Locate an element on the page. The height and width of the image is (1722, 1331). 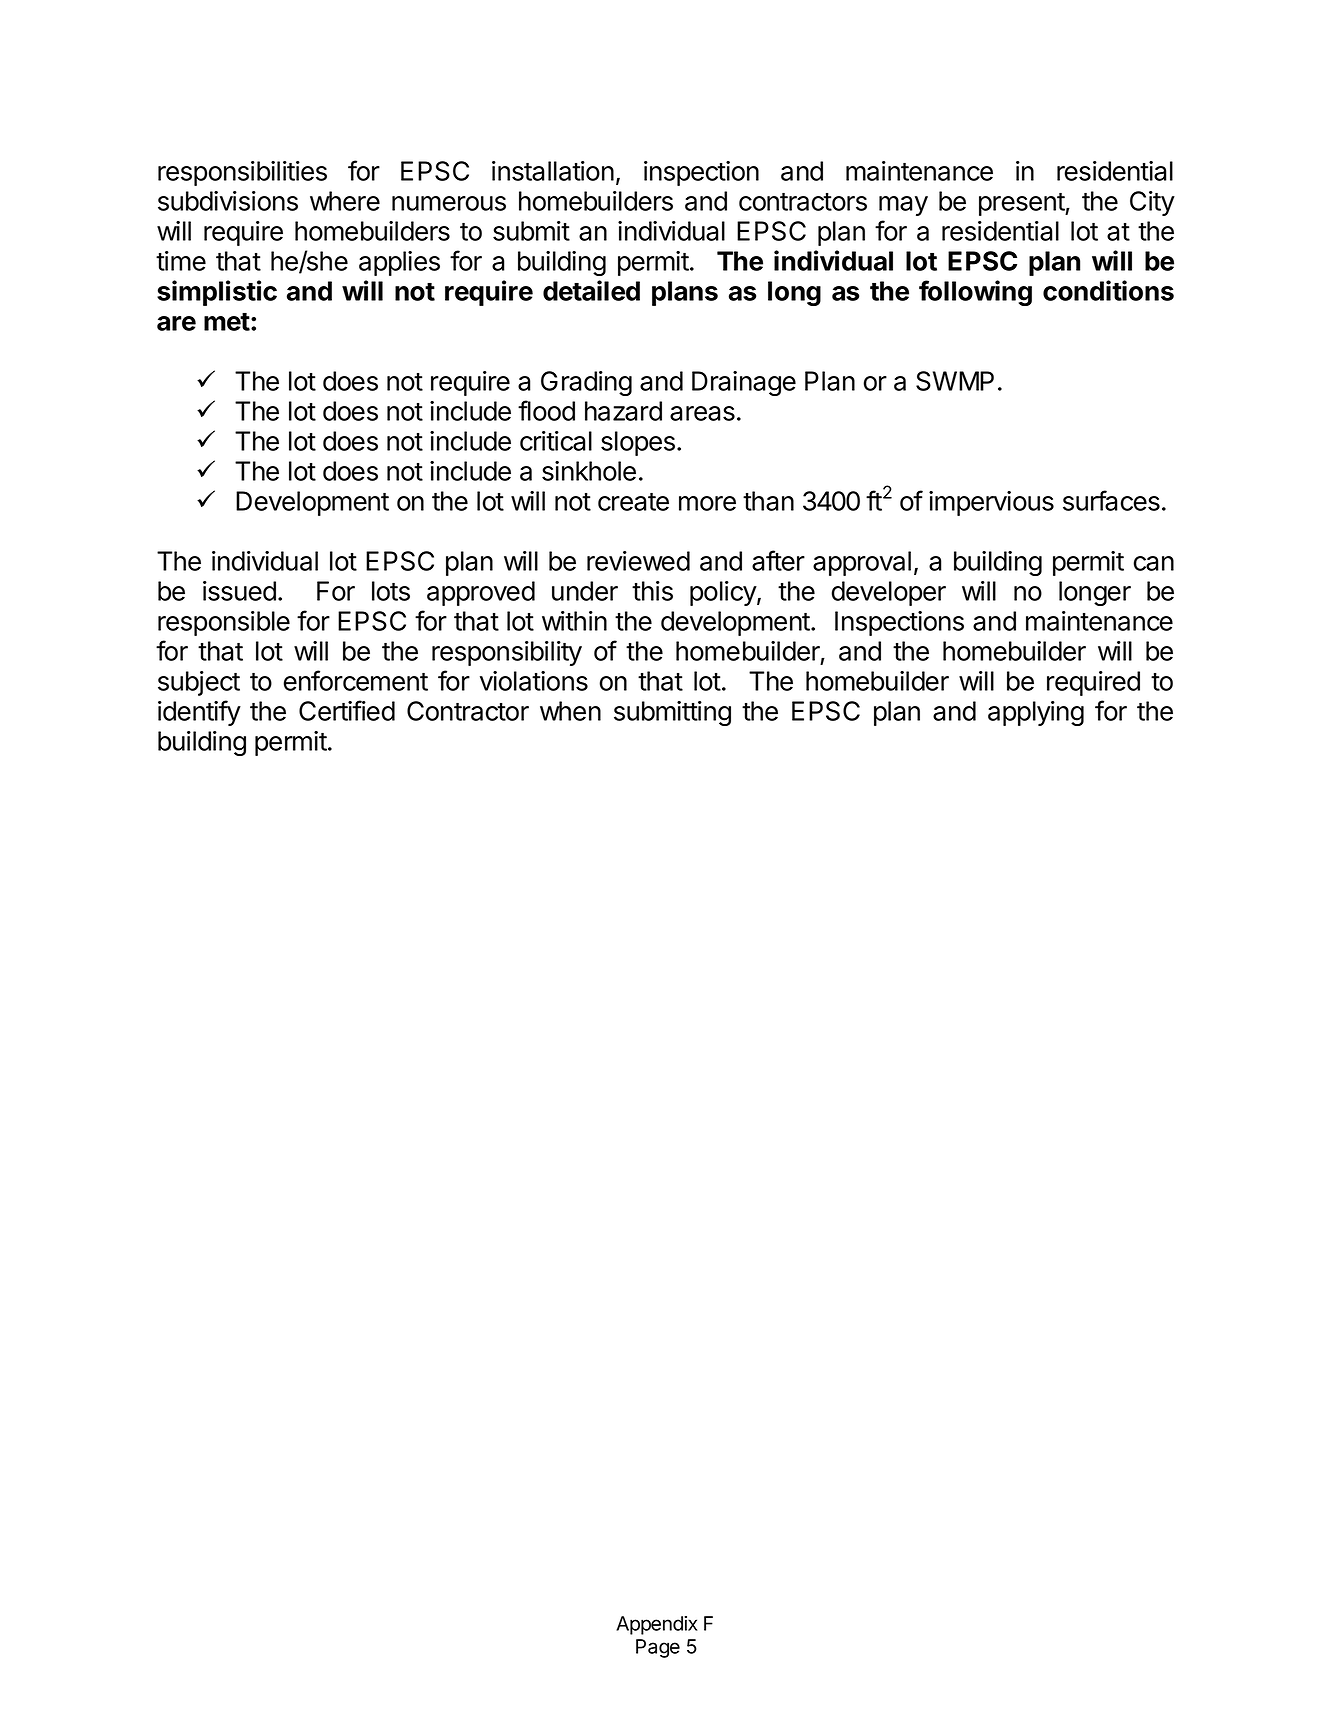
present is located at coordinates (1022, 204).
